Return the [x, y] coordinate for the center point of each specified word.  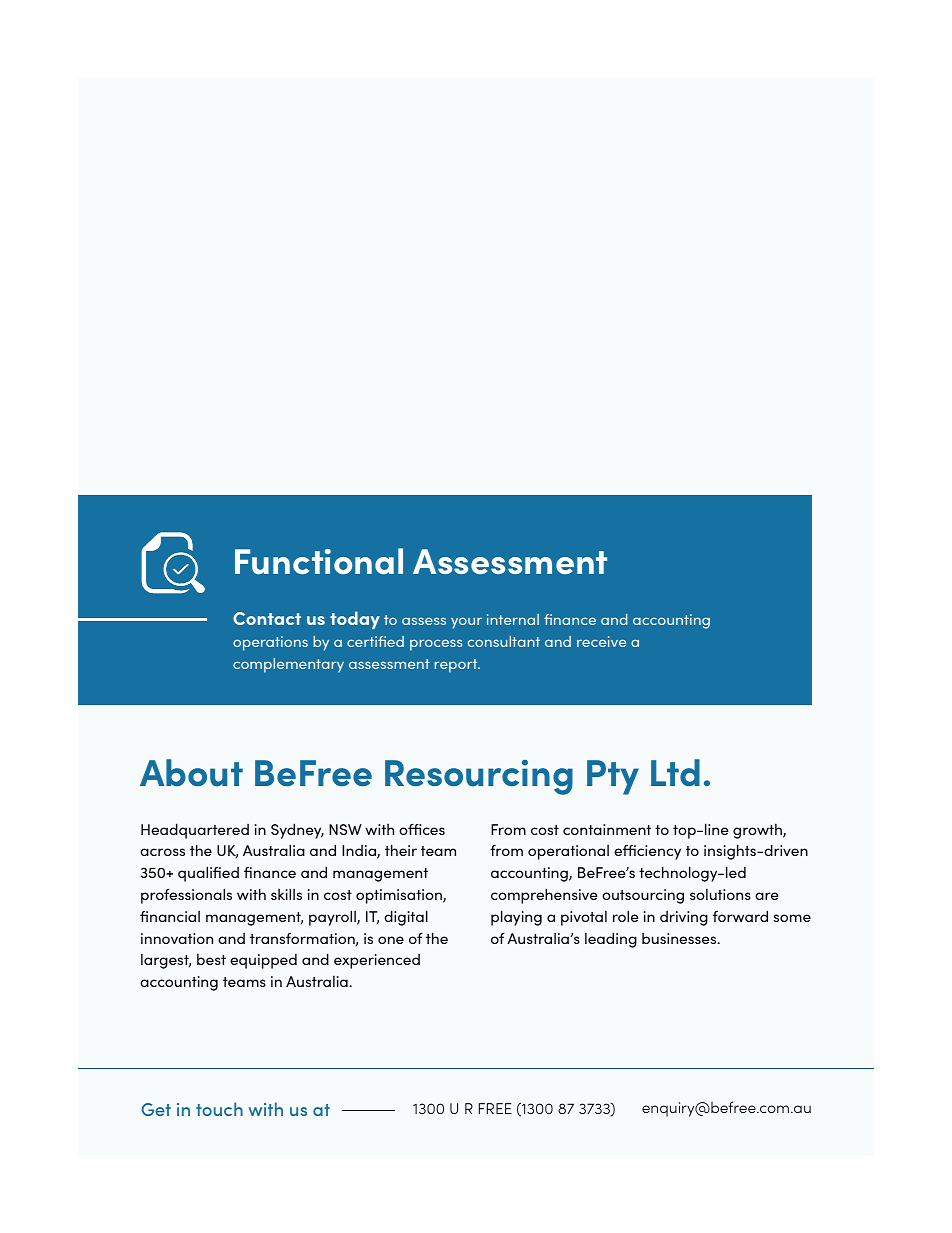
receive [601, 641]
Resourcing [479, 777]
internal [513, 619]
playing [516, 918]
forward [740, 916]
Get [156, 1109]
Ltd [675, 772]
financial [170, 916]
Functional [319, 561]
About [191, 773]
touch [219, 1109]
